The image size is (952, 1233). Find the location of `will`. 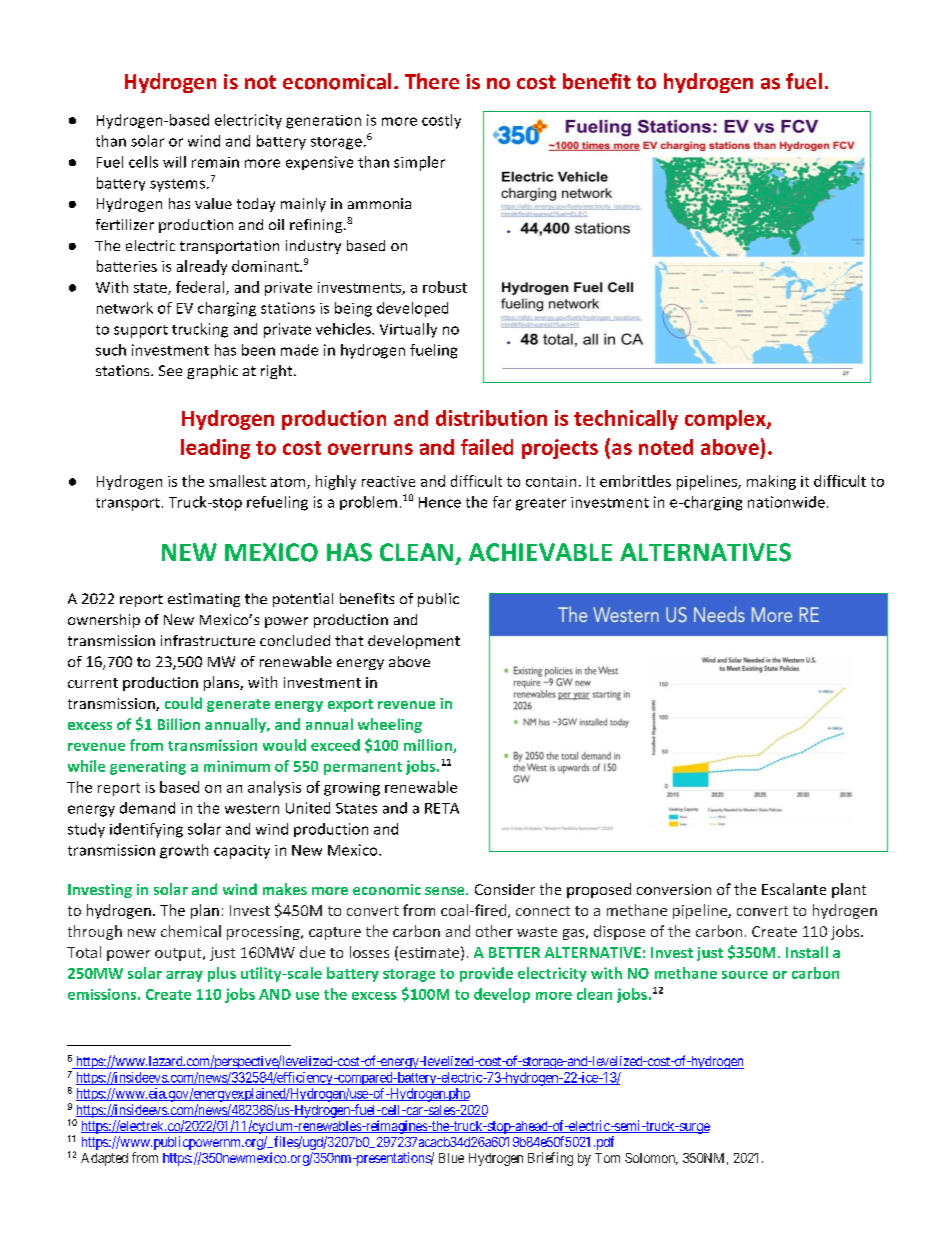

will is located at coordinates (174, 162).
